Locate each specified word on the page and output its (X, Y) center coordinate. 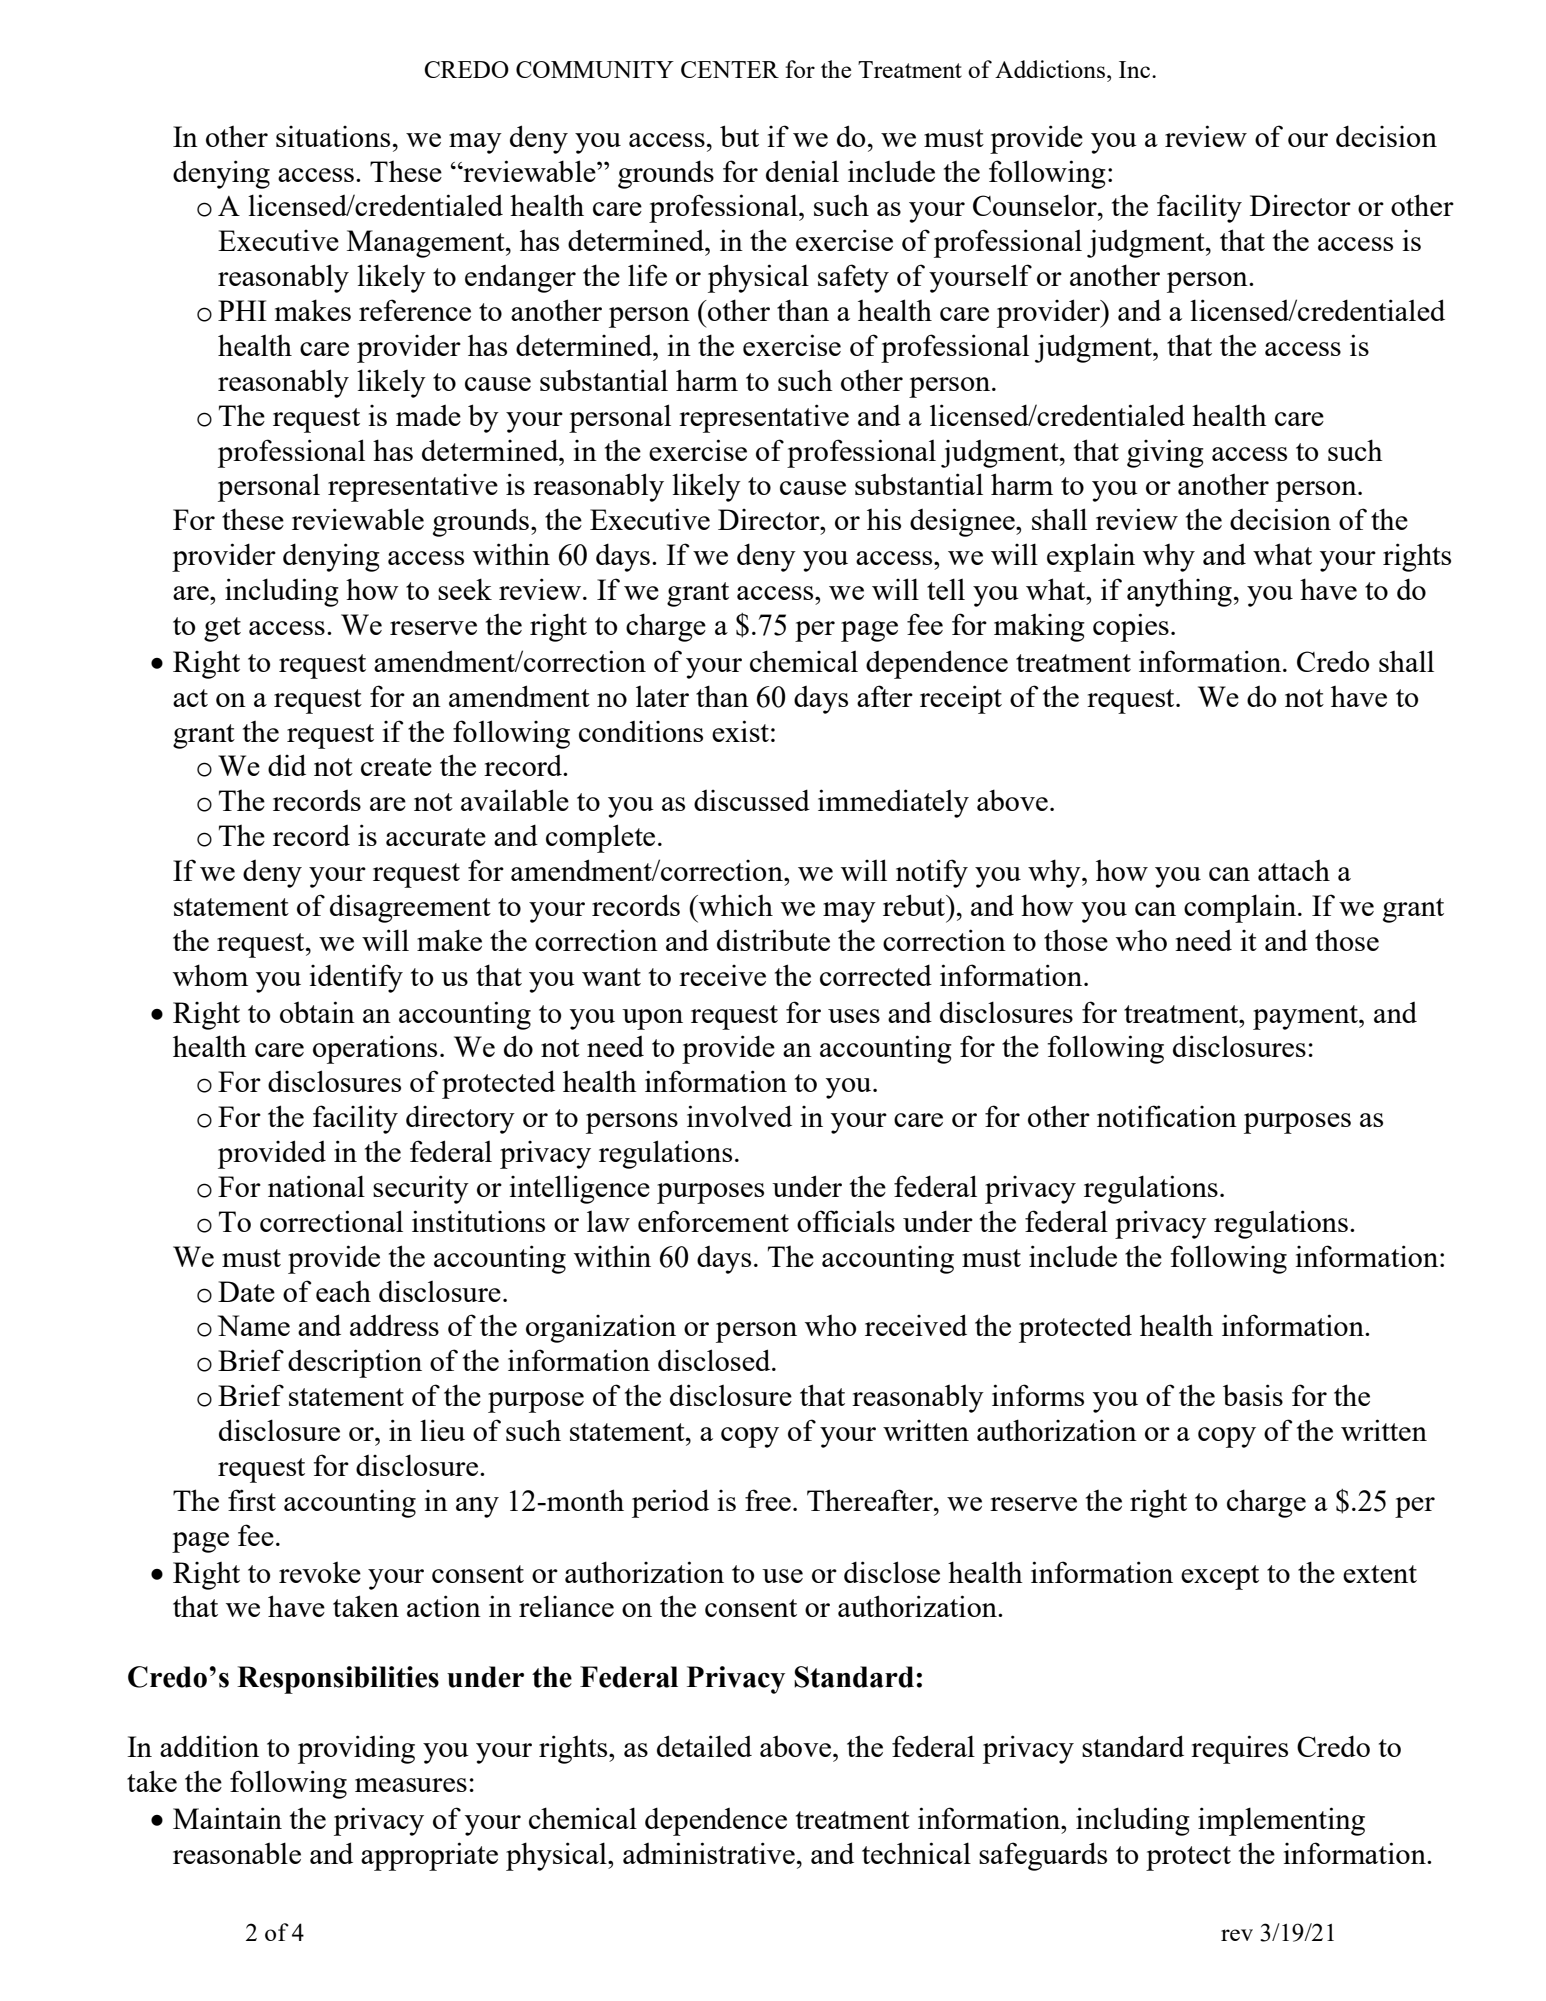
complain (1241, 908)
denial (802, 171)
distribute (773, 940)
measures (411, 1785)
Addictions (1051, 69)
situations (333, 136)
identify (356, 978)
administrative (709, 1853)
